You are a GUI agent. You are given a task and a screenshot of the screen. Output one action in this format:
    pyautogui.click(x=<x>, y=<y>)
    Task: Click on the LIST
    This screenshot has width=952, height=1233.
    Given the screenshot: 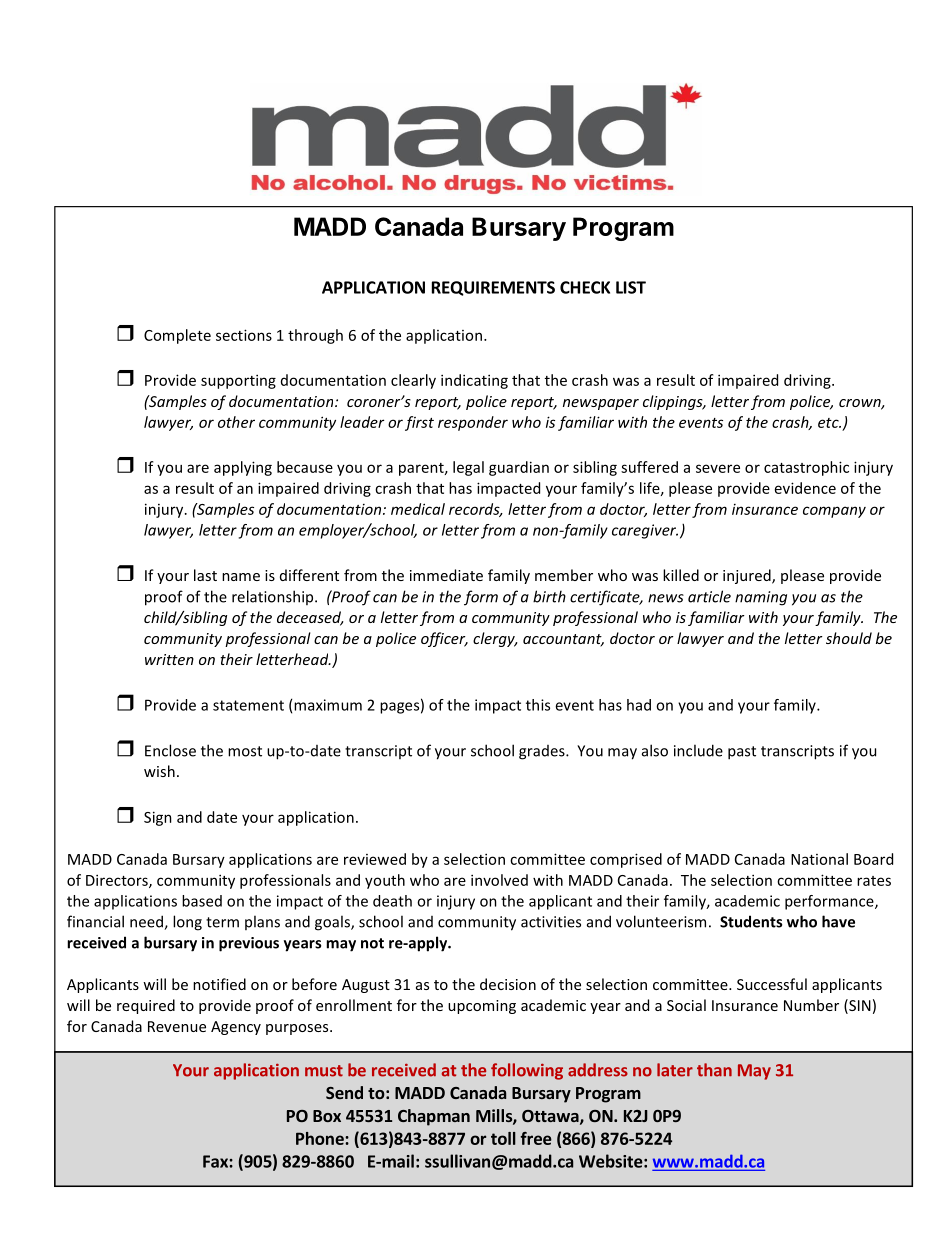 What is the action you would take?
    pyautogui.click(x=631, y=287)
